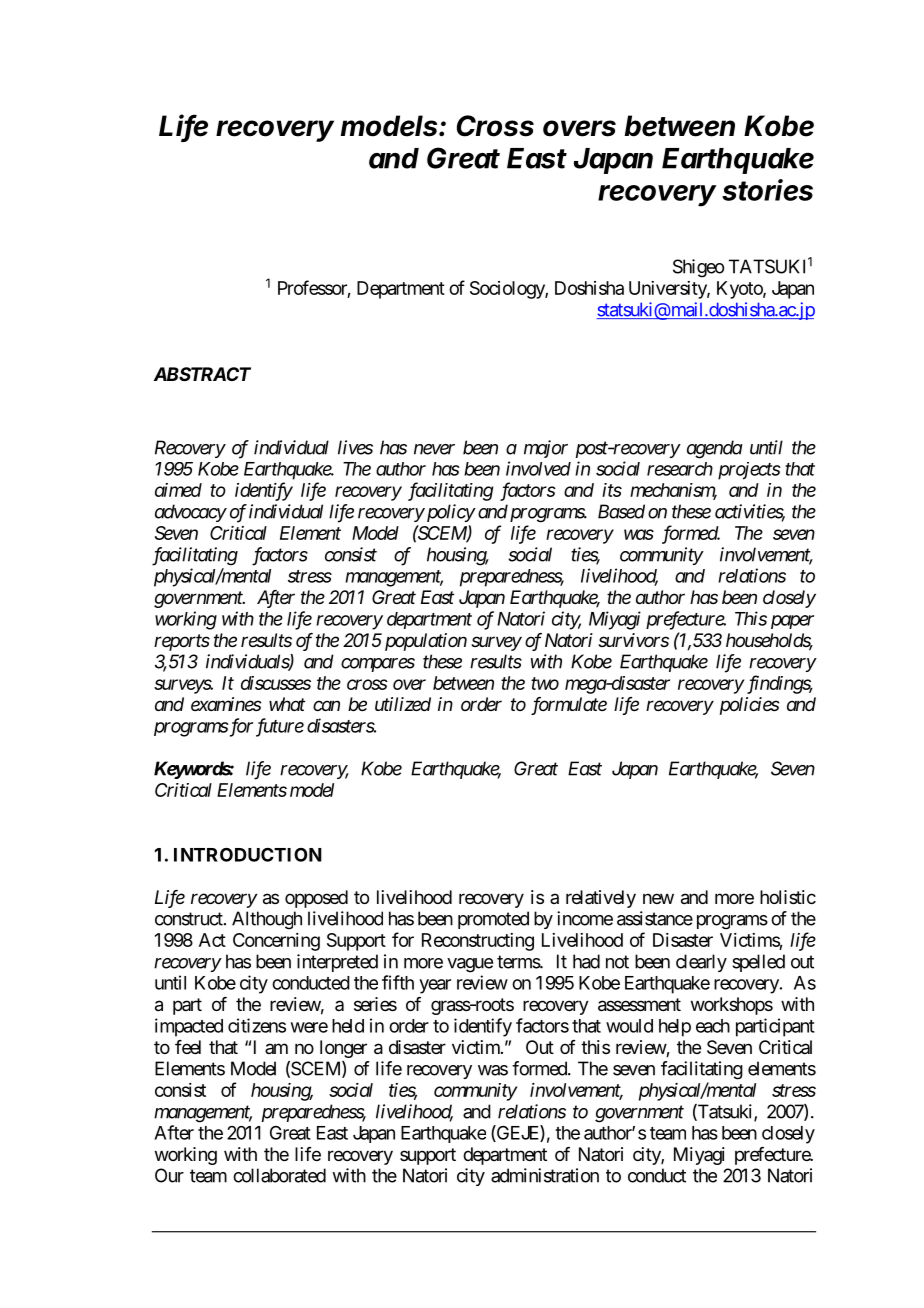 The height and width of the page is (1308, 924). I want to click on agenda, so click(715, 449).
